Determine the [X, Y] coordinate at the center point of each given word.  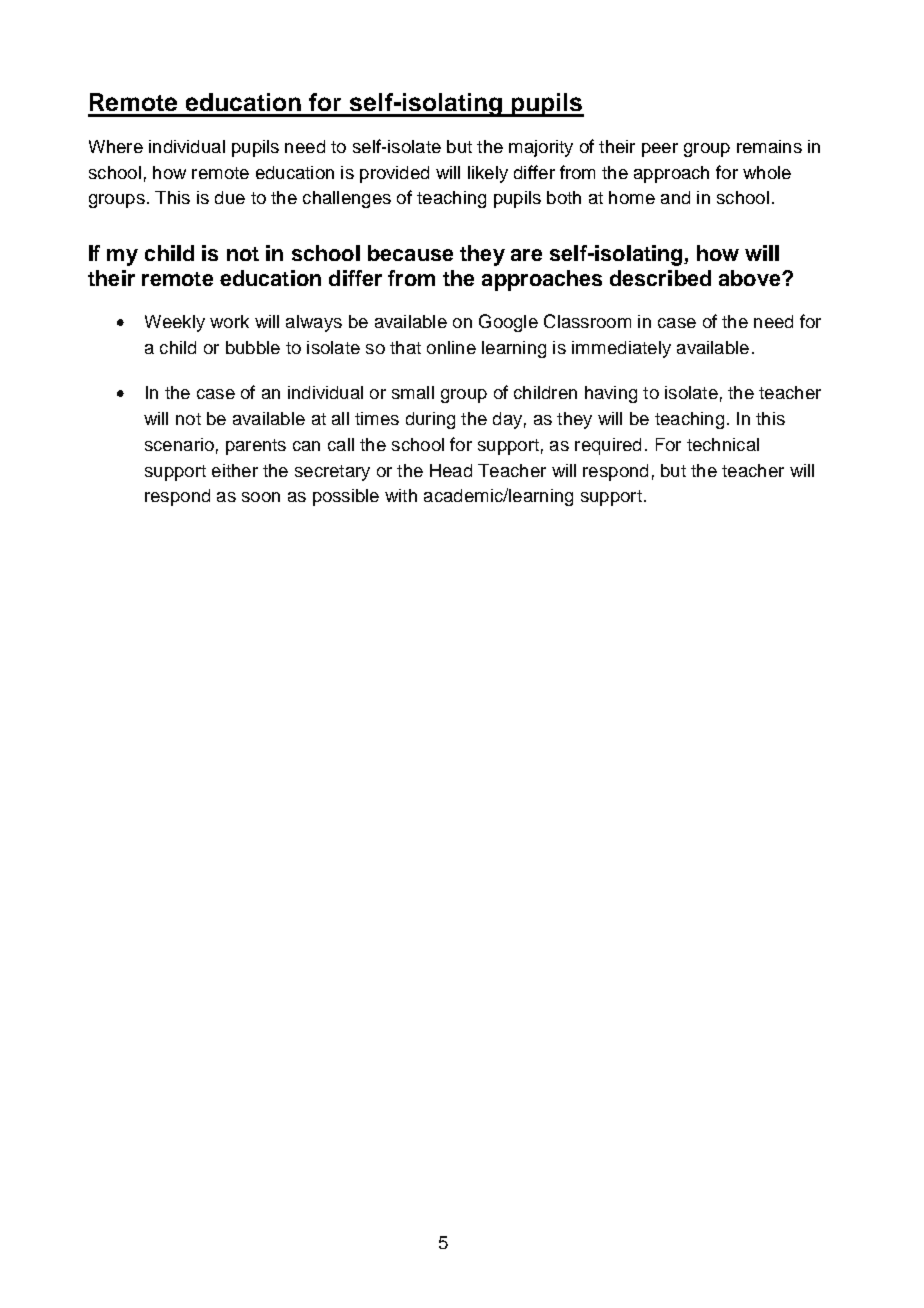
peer [660, 150]
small [413, 392]
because [410, 253]
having [611, 394]
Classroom [587, 321]
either [235, 470]
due [230, 197]
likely [488, 174]
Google [508, 323]
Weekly [175, 323]
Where [116, 146]
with [401, 495]
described [660, 278]
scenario [179, 444]
